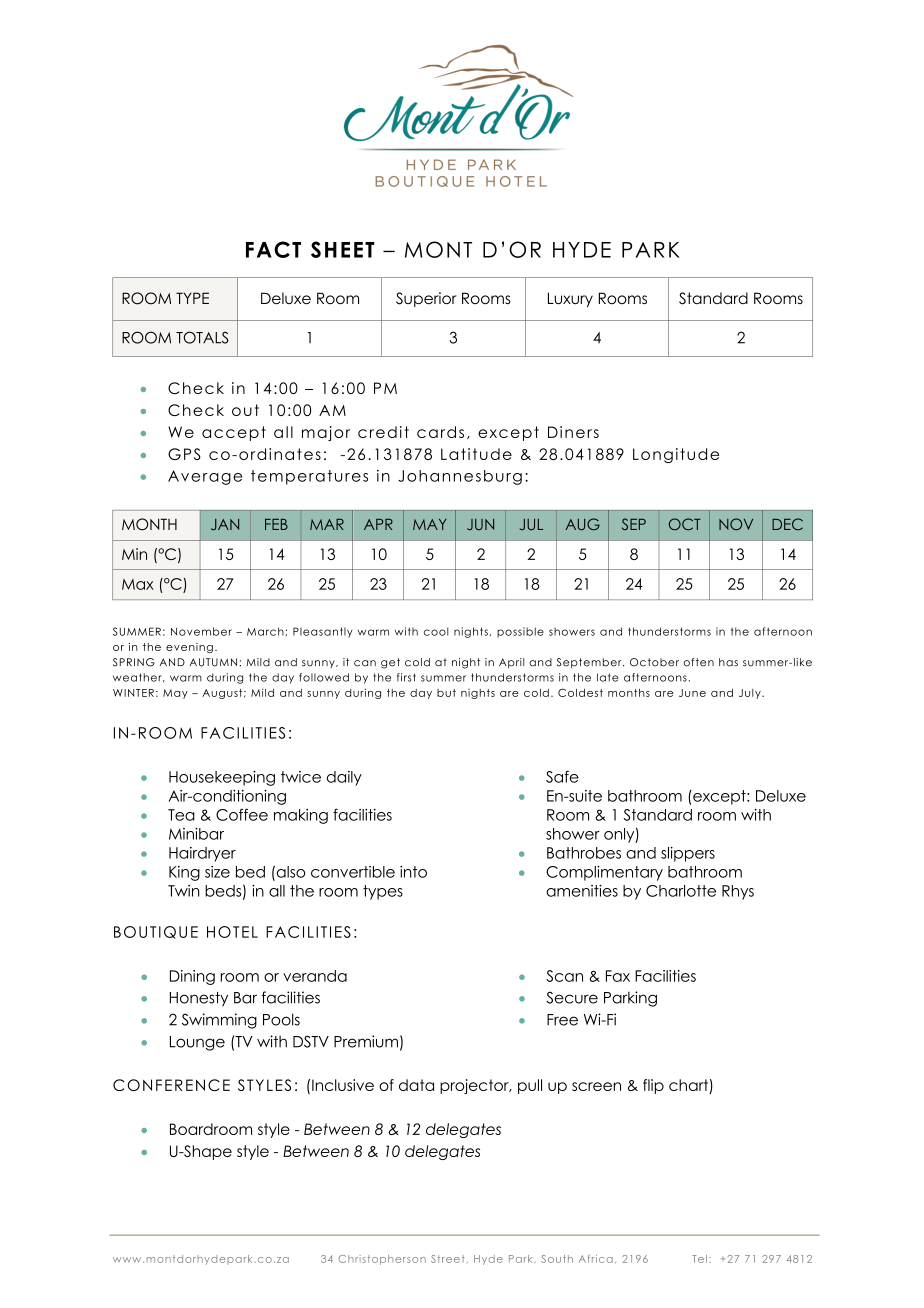  Describe the element at coordinates (570, 299) in the page. I see `Luxury` at that location.
